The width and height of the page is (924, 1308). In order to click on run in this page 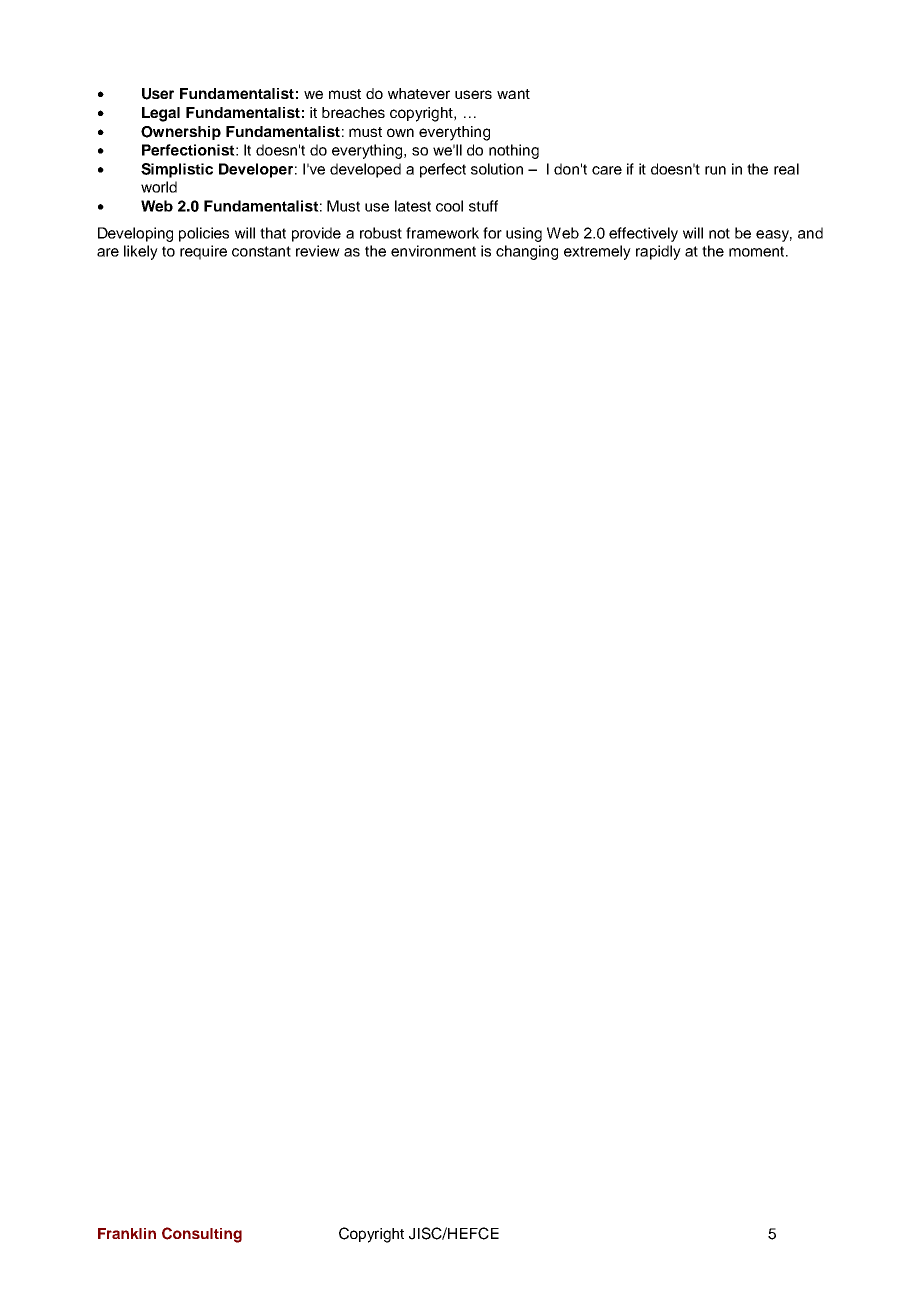, I will do `click(715, 170)`.
